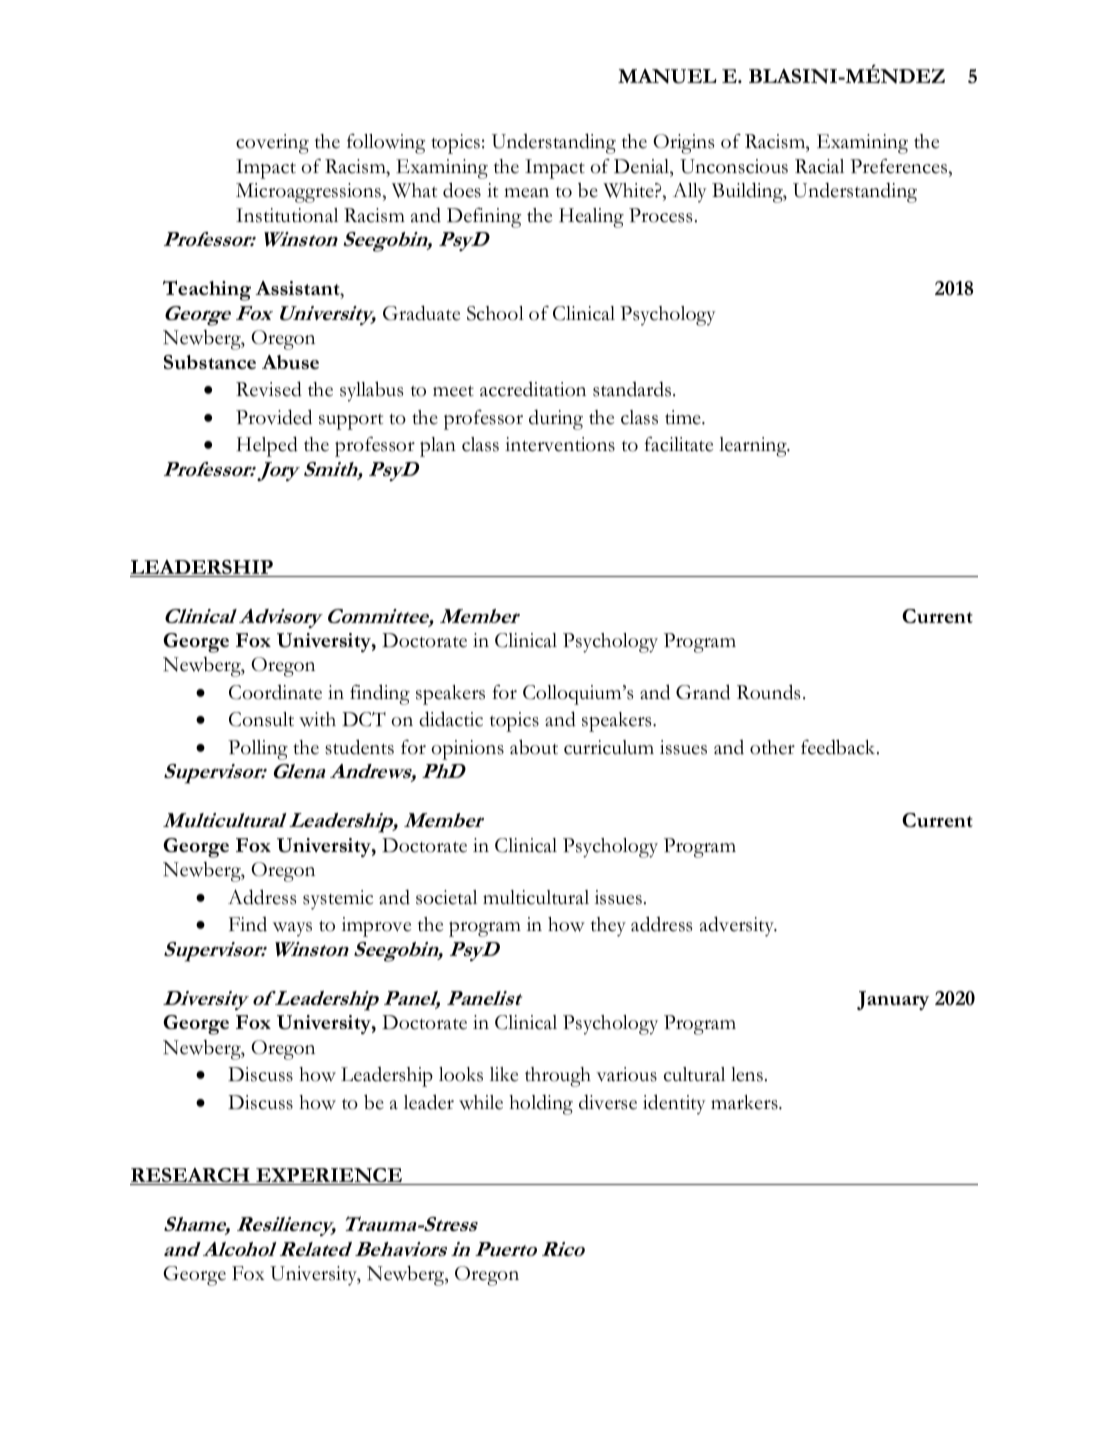  Describe the element at coordinates (533, 389) in the image. I see `accreditation` at that location.
